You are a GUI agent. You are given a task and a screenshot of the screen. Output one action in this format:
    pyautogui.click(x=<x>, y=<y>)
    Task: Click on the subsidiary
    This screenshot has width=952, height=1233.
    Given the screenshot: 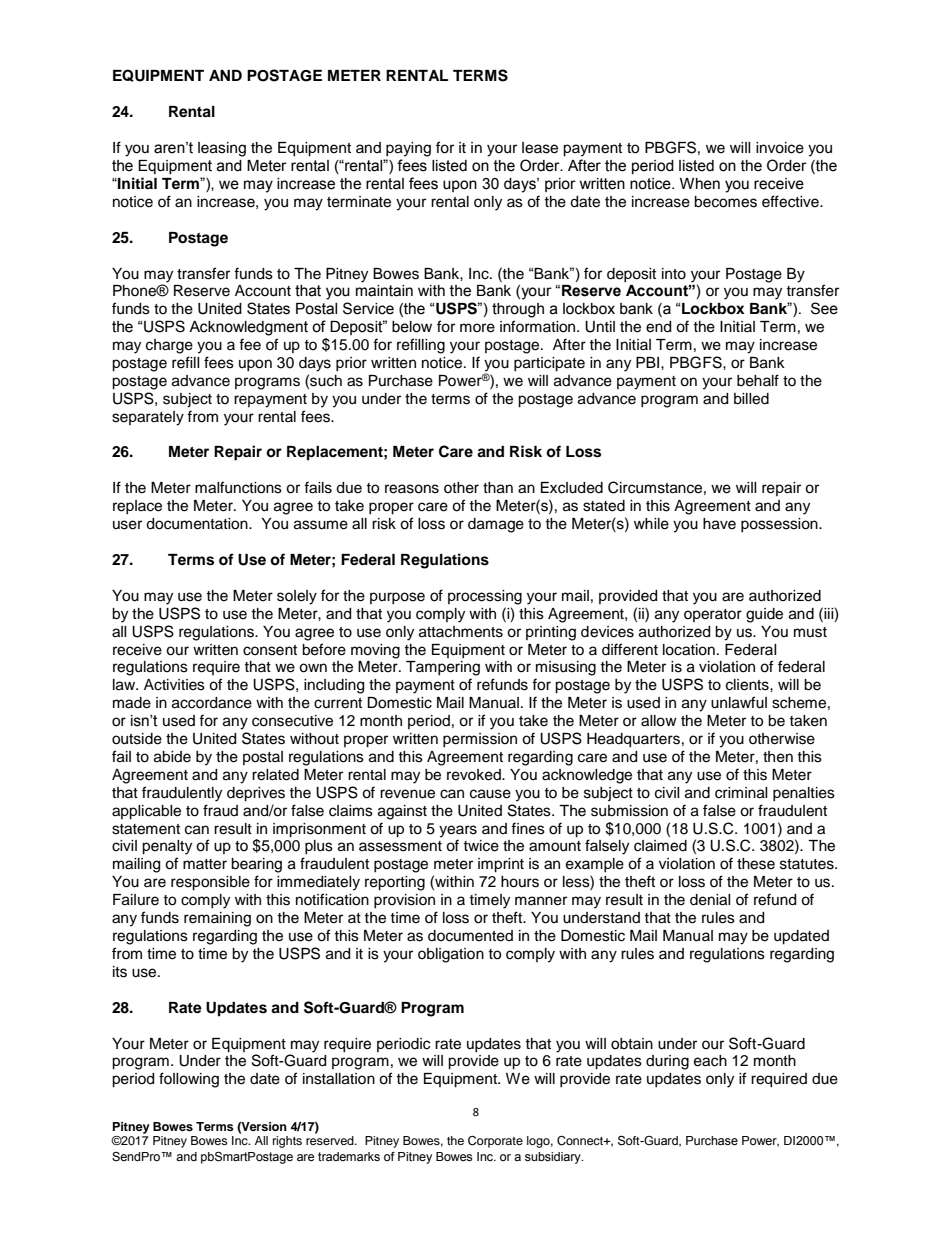 What is the action you would take?
    pyautogui.click(x=554, y=1158)
